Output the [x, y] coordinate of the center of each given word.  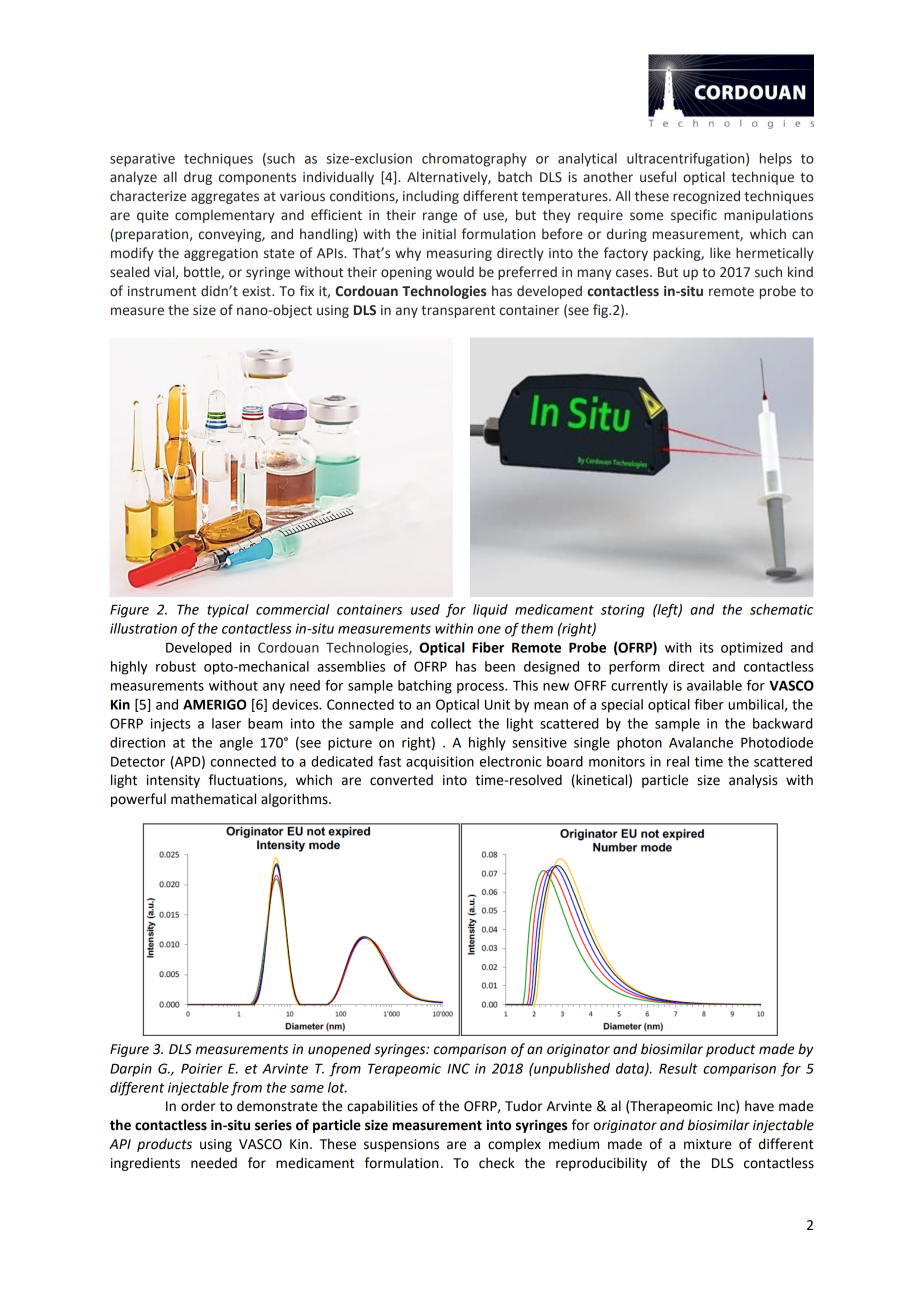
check [497, 1163]
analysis [753, 781]
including [431, 197]
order [198, 1106]
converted [401, 780]
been [500, 666]
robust [176, 666]
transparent [458, 312]
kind [800, 271]
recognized [706, 197]
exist [257, 291]
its [707, 647]
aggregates [225, 198]
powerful [138, 800]
